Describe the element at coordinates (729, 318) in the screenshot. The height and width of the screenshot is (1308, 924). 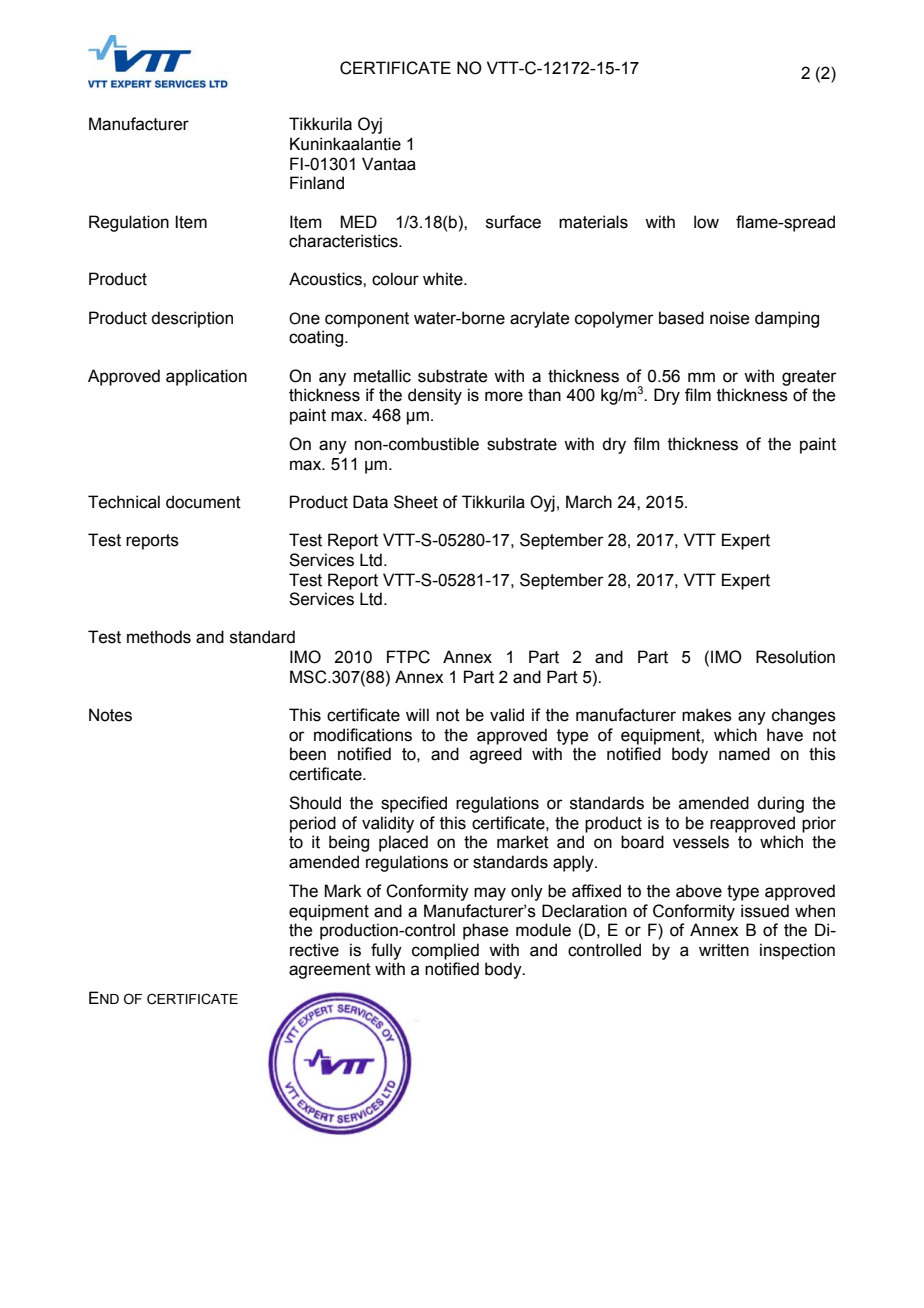
I see `noise` at that location.
